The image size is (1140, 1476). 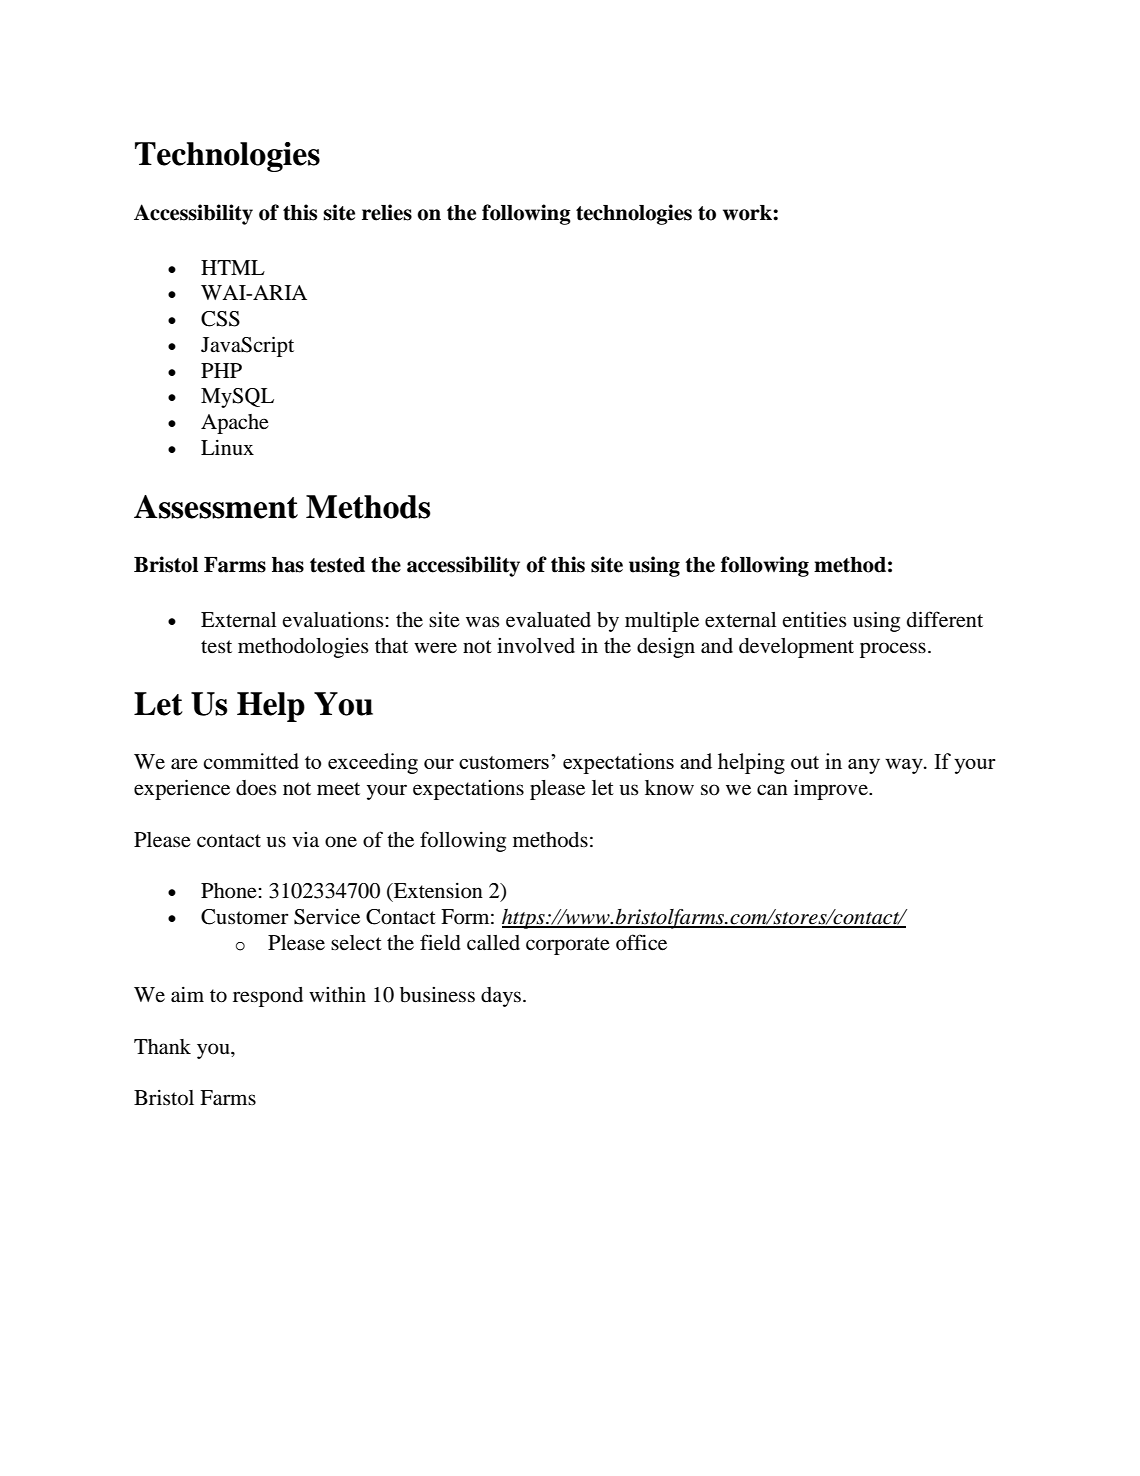 I want to click on relies, so click(x=387, y=212).
